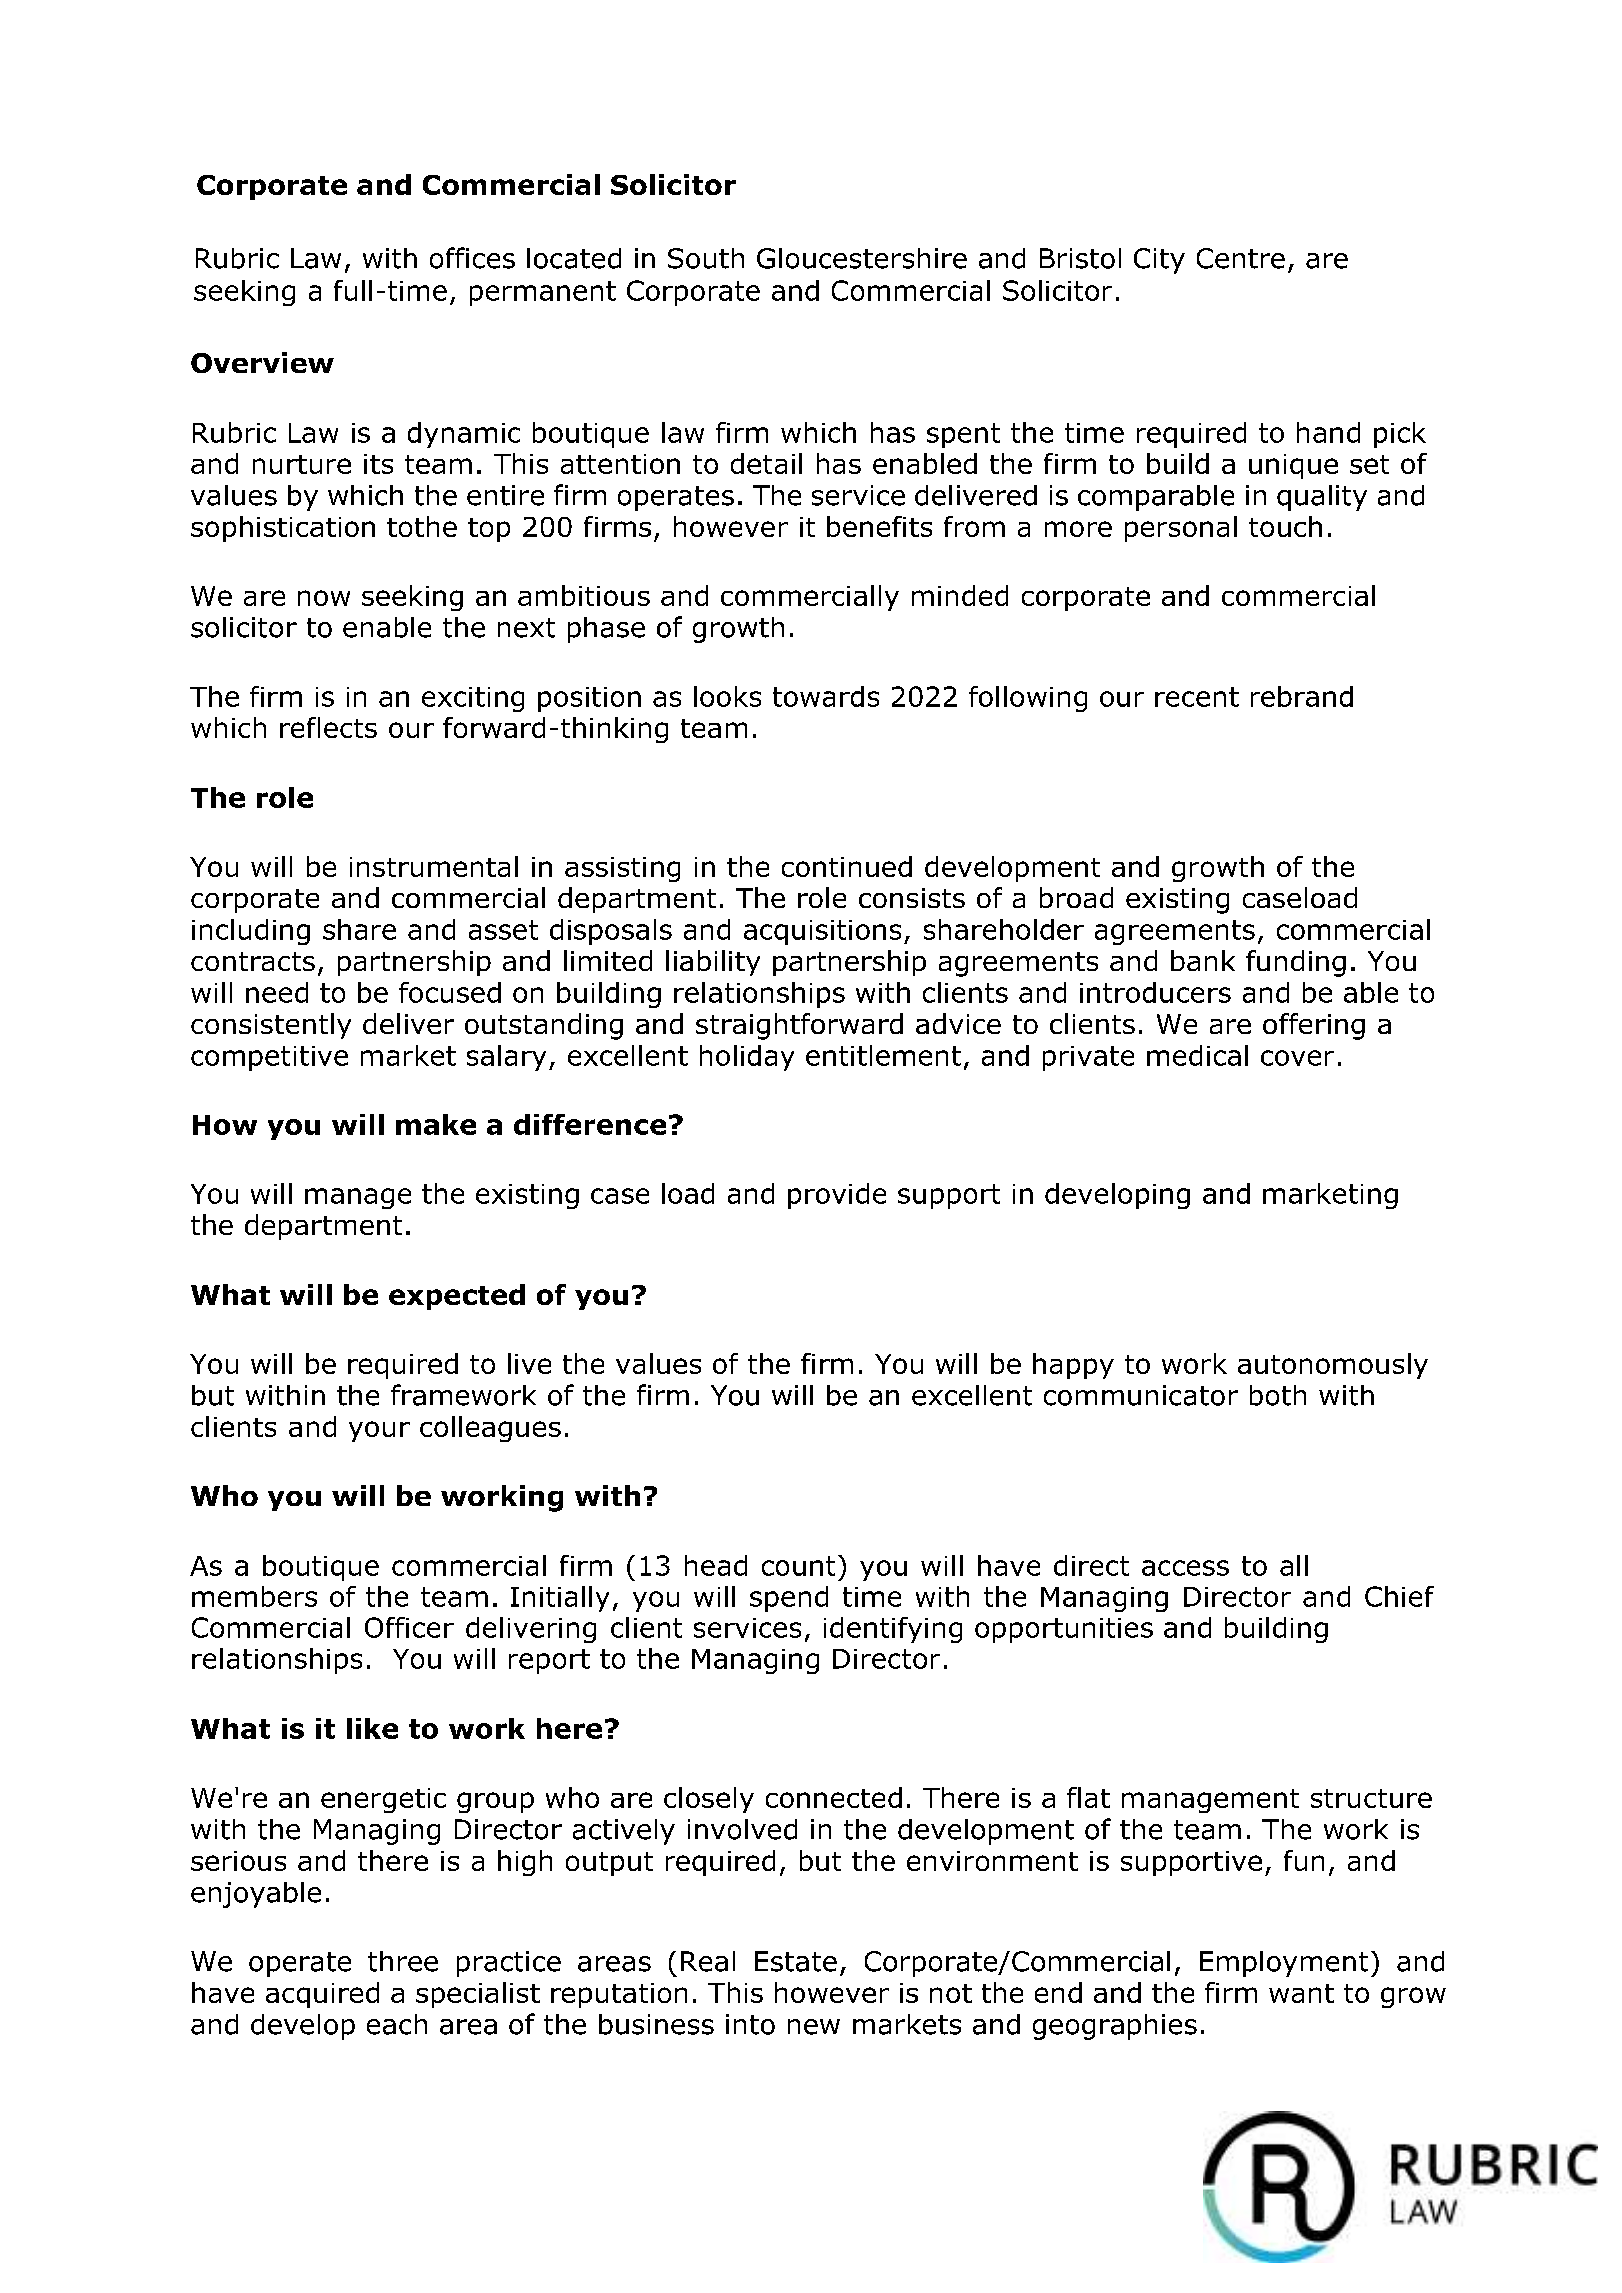  I want to click on towards, so click(826, 696).
